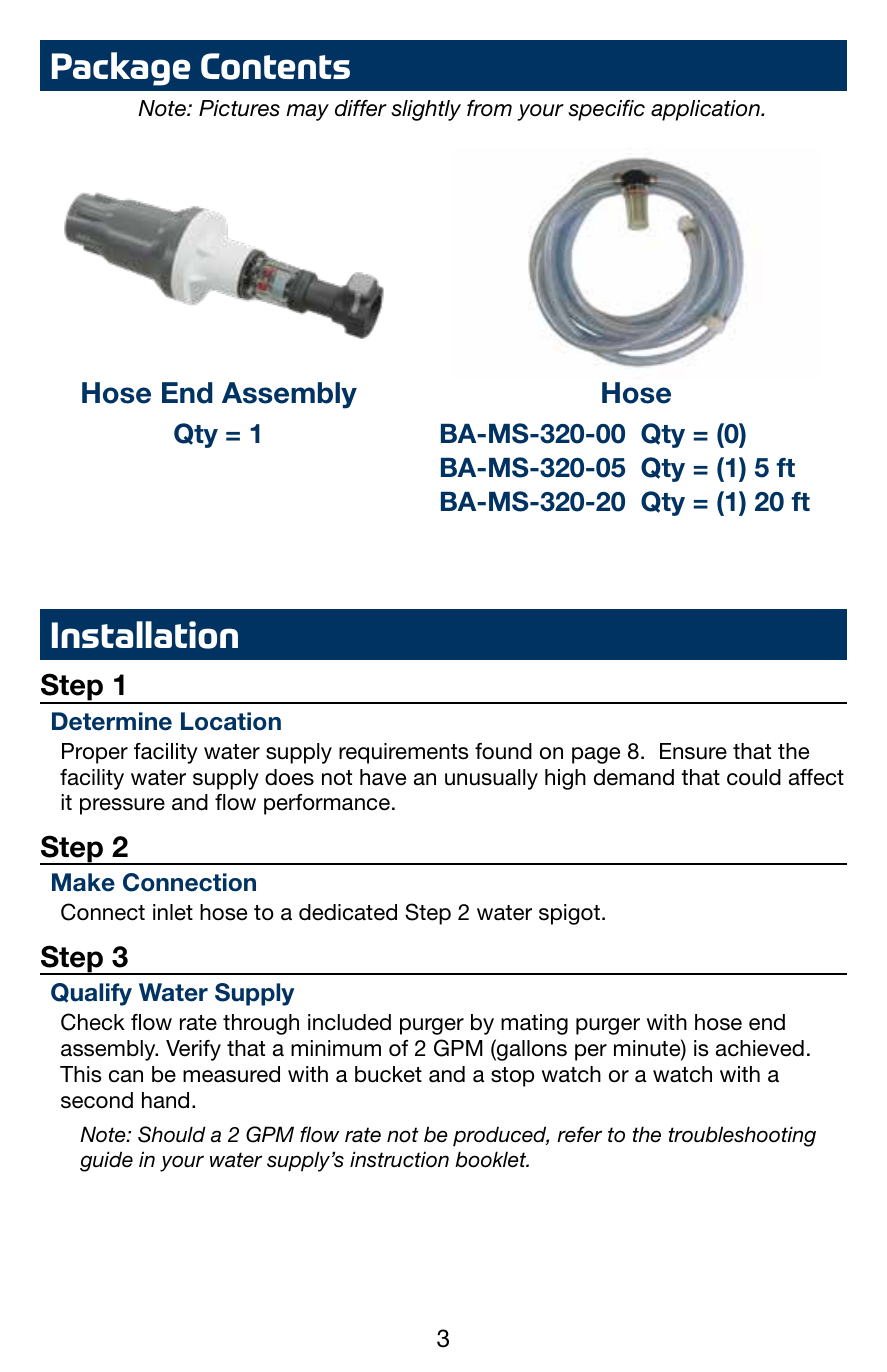 The image size is (887, 1372). I want to click on Should, so click(172, 1134).
